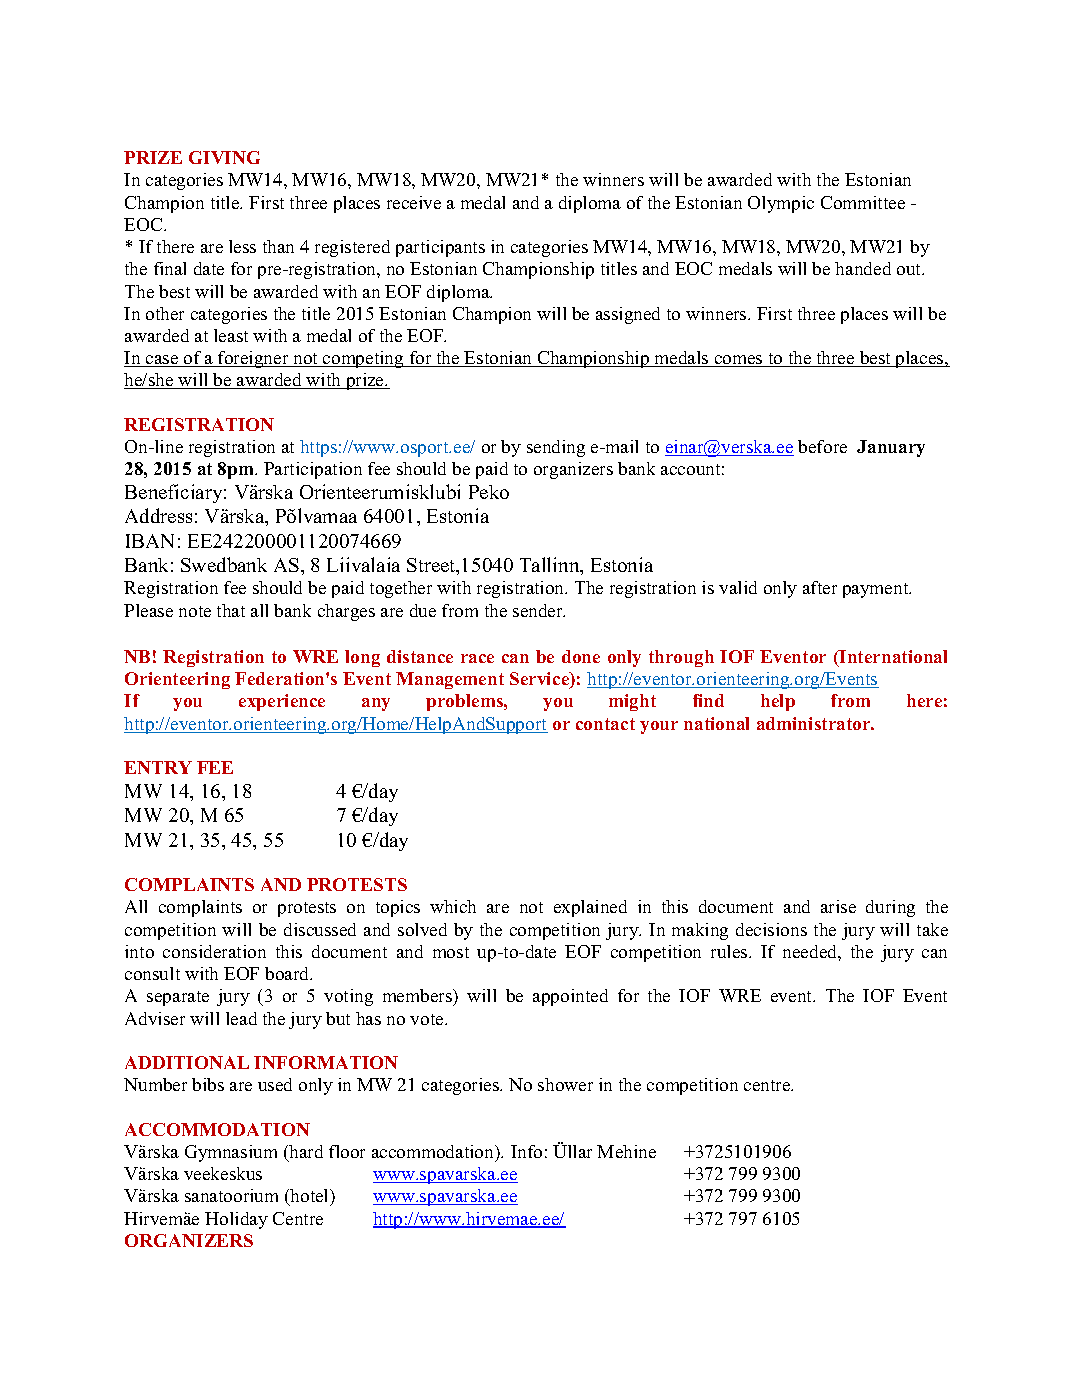 This image has width=1075, height=1391. I want to click on GIVING, so click(224, 157).
